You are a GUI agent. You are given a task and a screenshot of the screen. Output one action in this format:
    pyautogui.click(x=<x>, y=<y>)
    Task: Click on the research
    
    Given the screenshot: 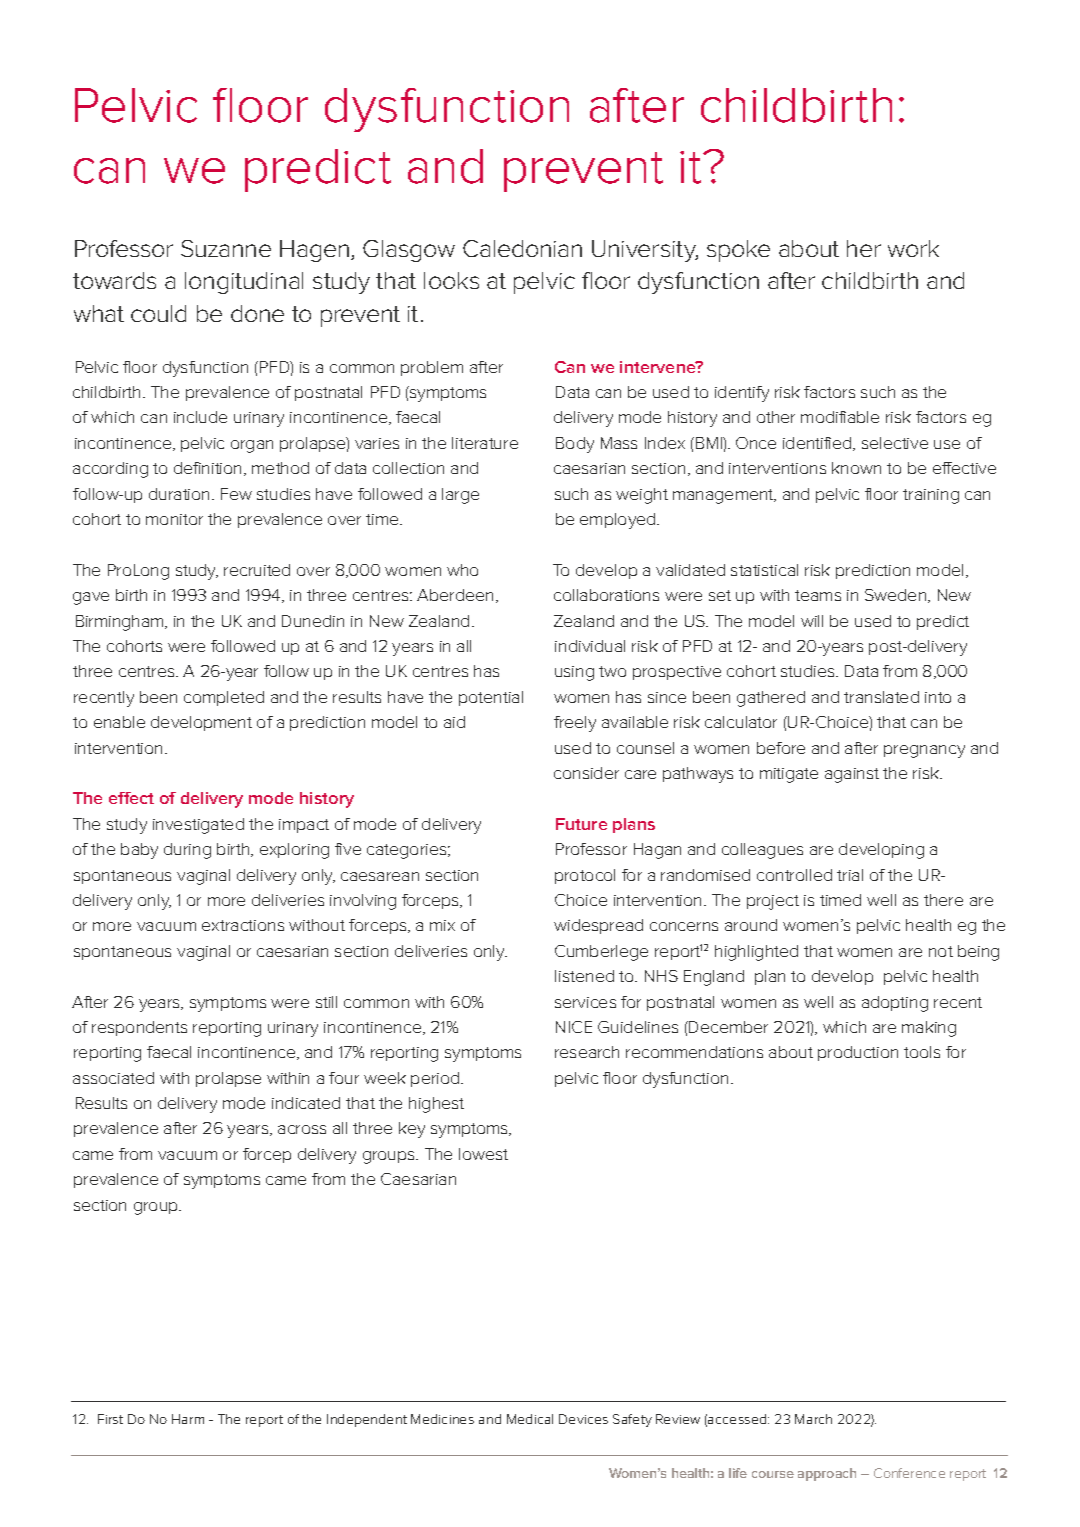 What is the action you would take?
    pyautogui.click(x=587, y=1052)
